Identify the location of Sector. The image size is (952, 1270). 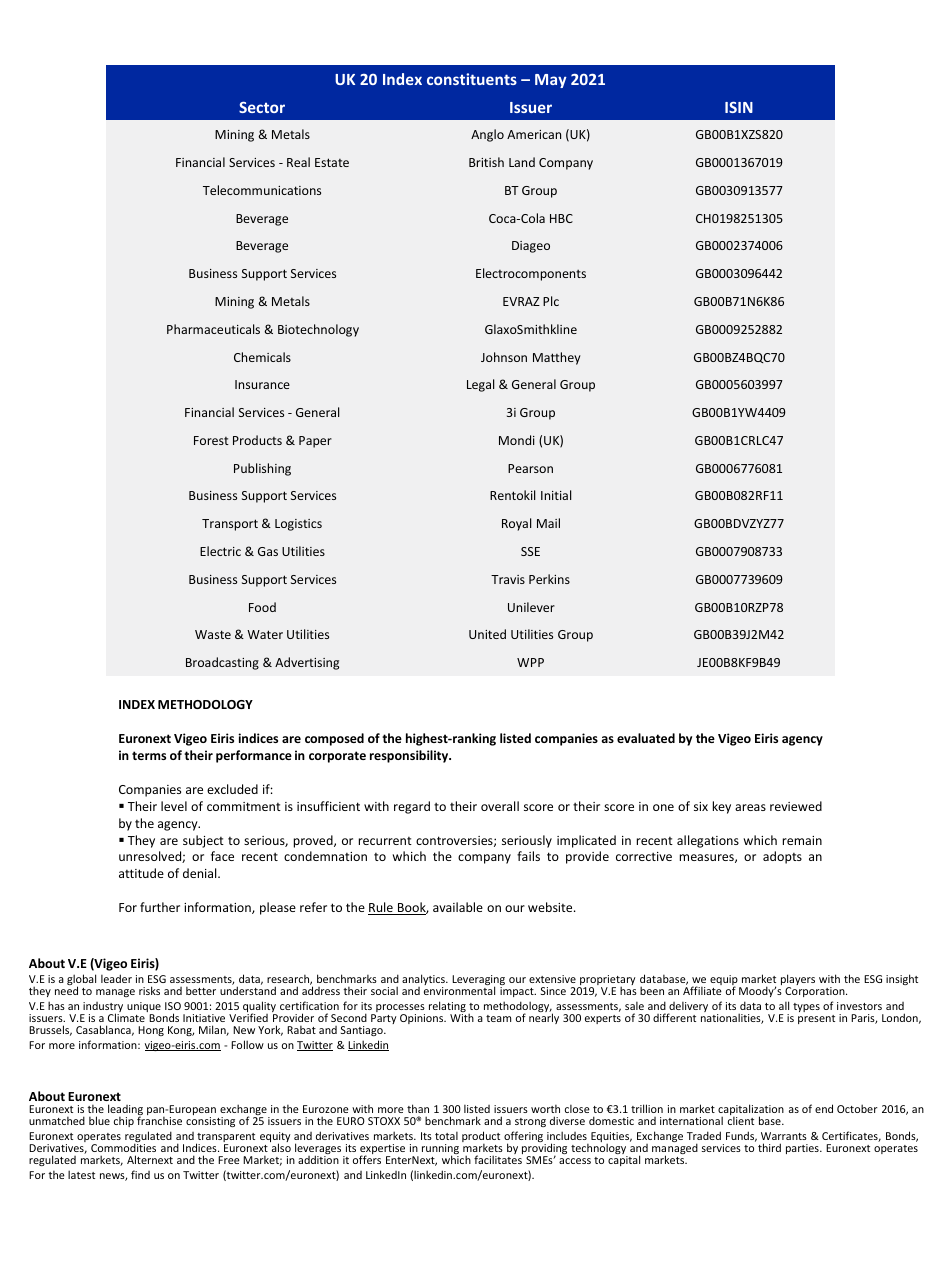
(262, 107).
